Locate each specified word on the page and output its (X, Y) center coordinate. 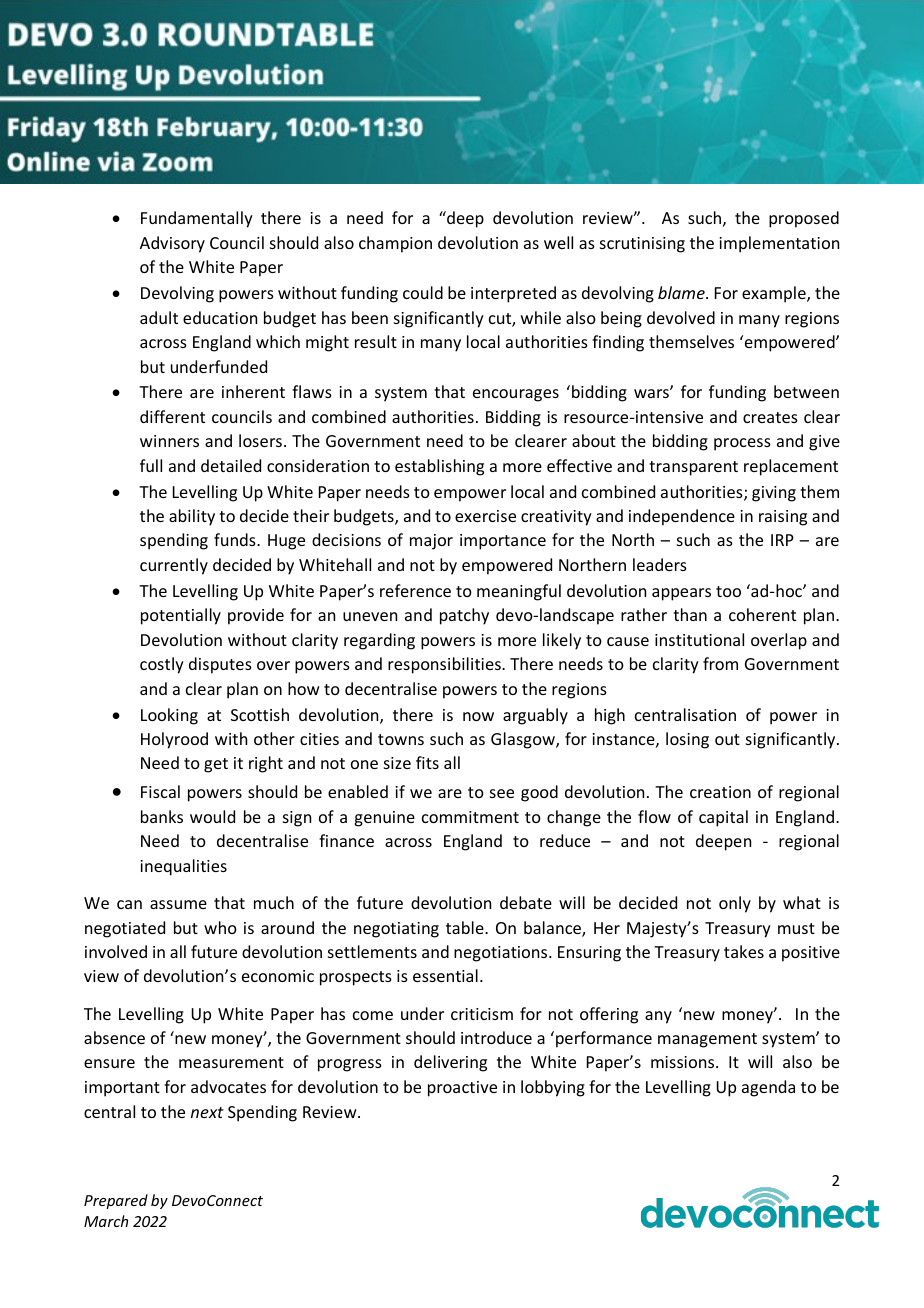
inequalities (183, 867)
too (728, 591)
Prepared (116, 1201)
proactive (462, 1089)
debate (526, 902)
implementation (779, 244)
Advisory (172, 244)
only (735, 904)
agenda (768, 1088)
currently (174, 566)
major (431, 542)
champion (395, 244)
